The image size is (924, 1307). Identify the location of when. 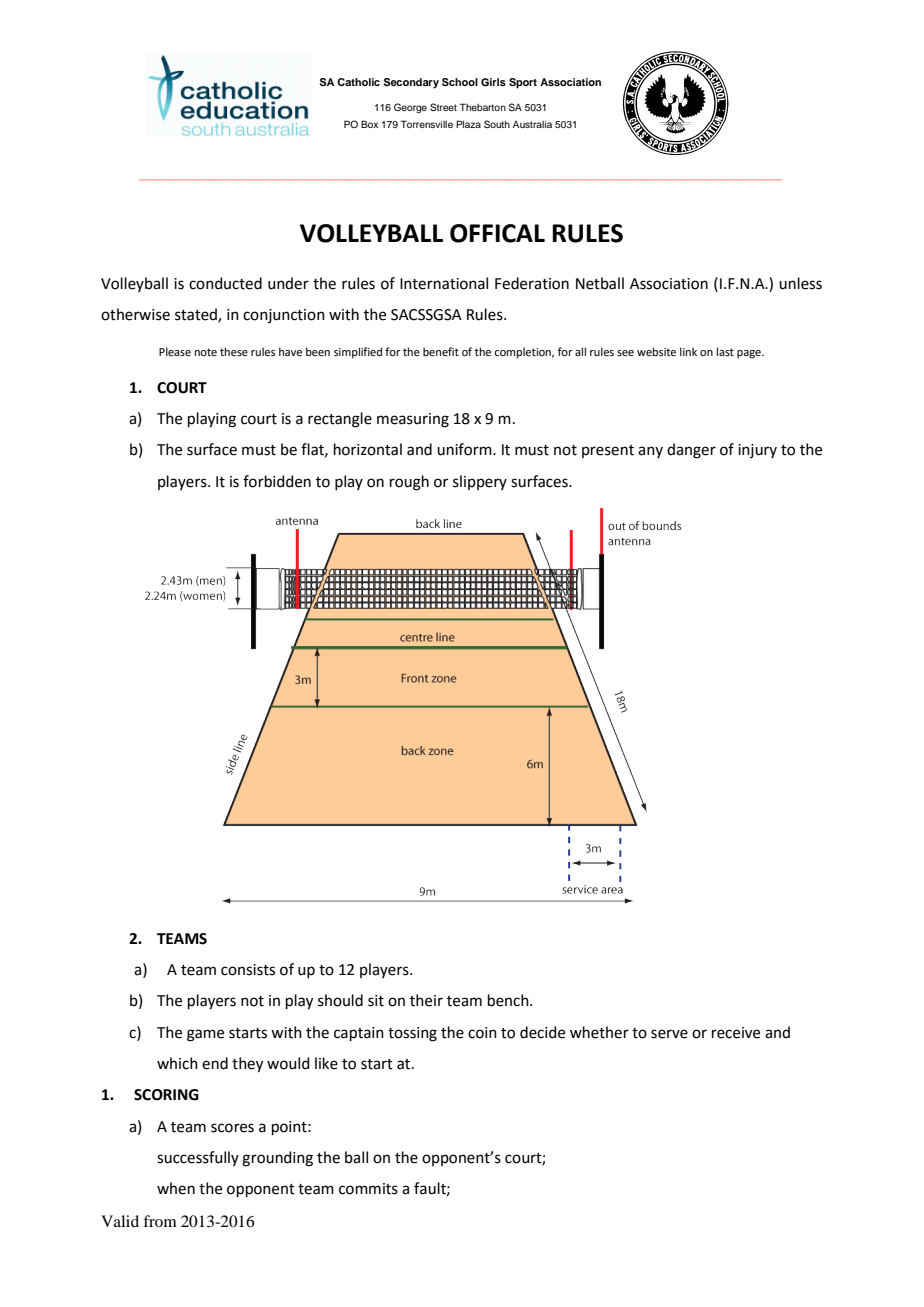
(176, 1188).
